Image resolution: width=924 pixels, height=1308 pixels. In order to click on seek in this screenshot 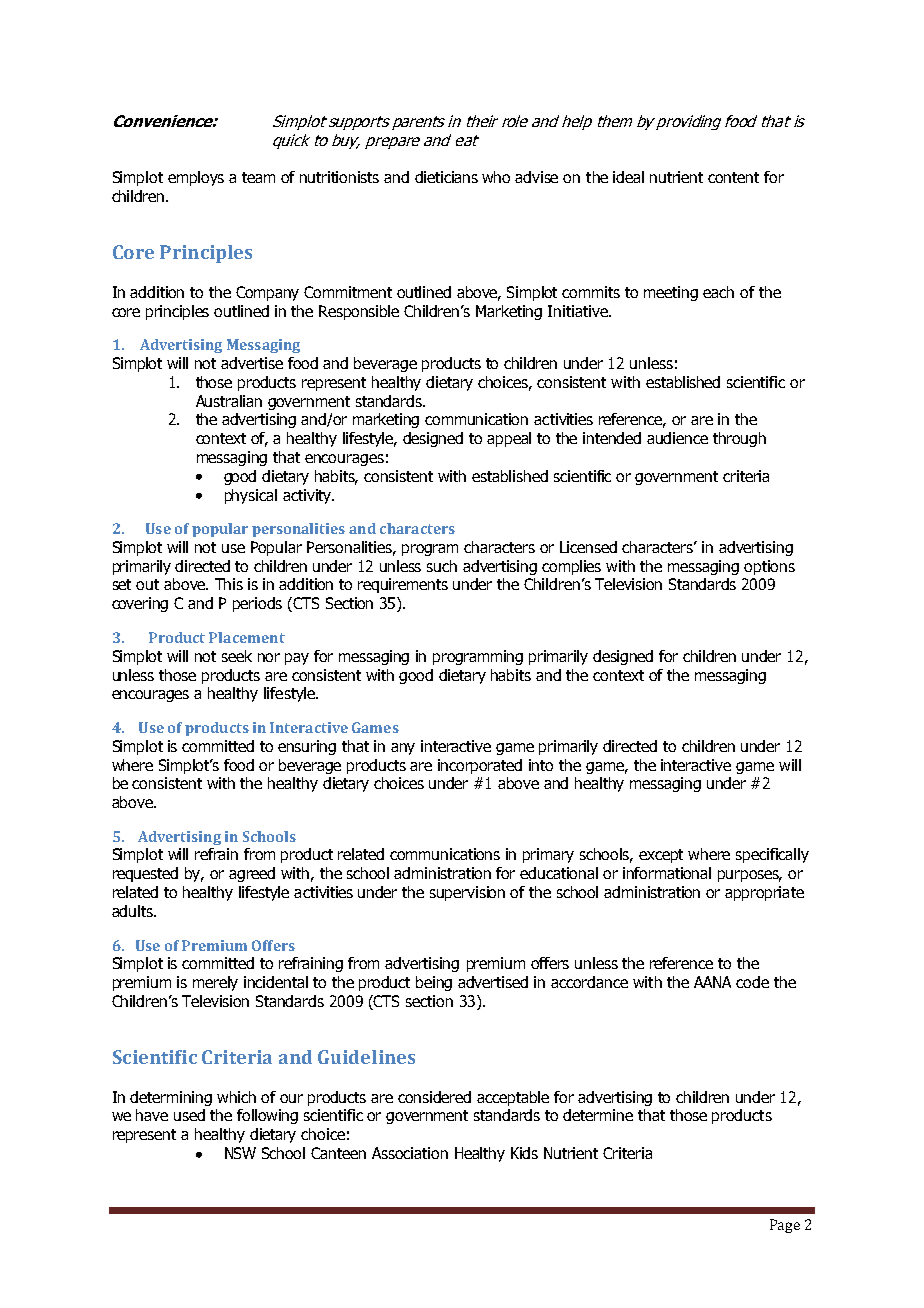, I will do `click(237, 656)`.
